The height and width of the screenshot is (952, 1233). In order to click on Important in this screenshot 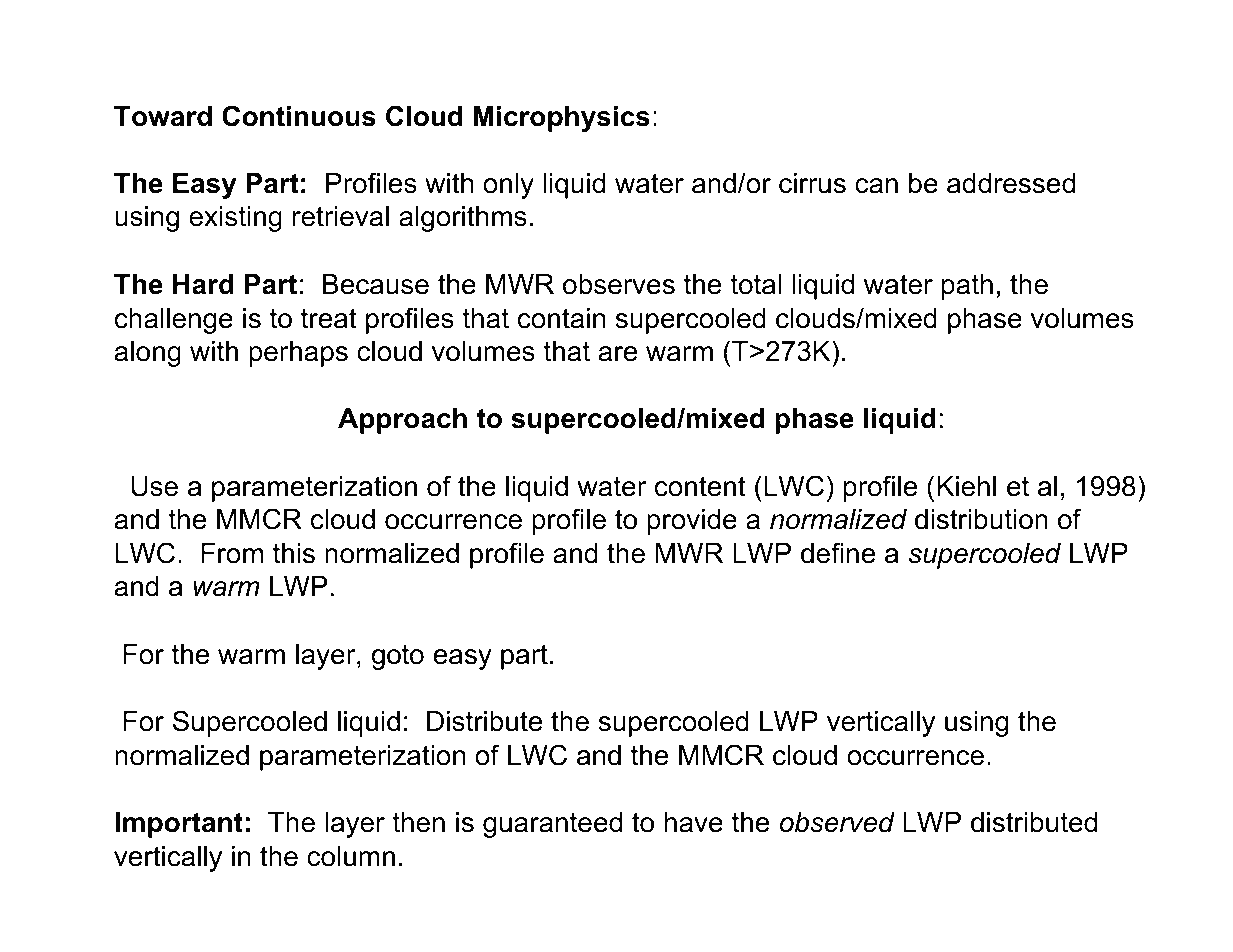, I will do `click(179, 825)`.
